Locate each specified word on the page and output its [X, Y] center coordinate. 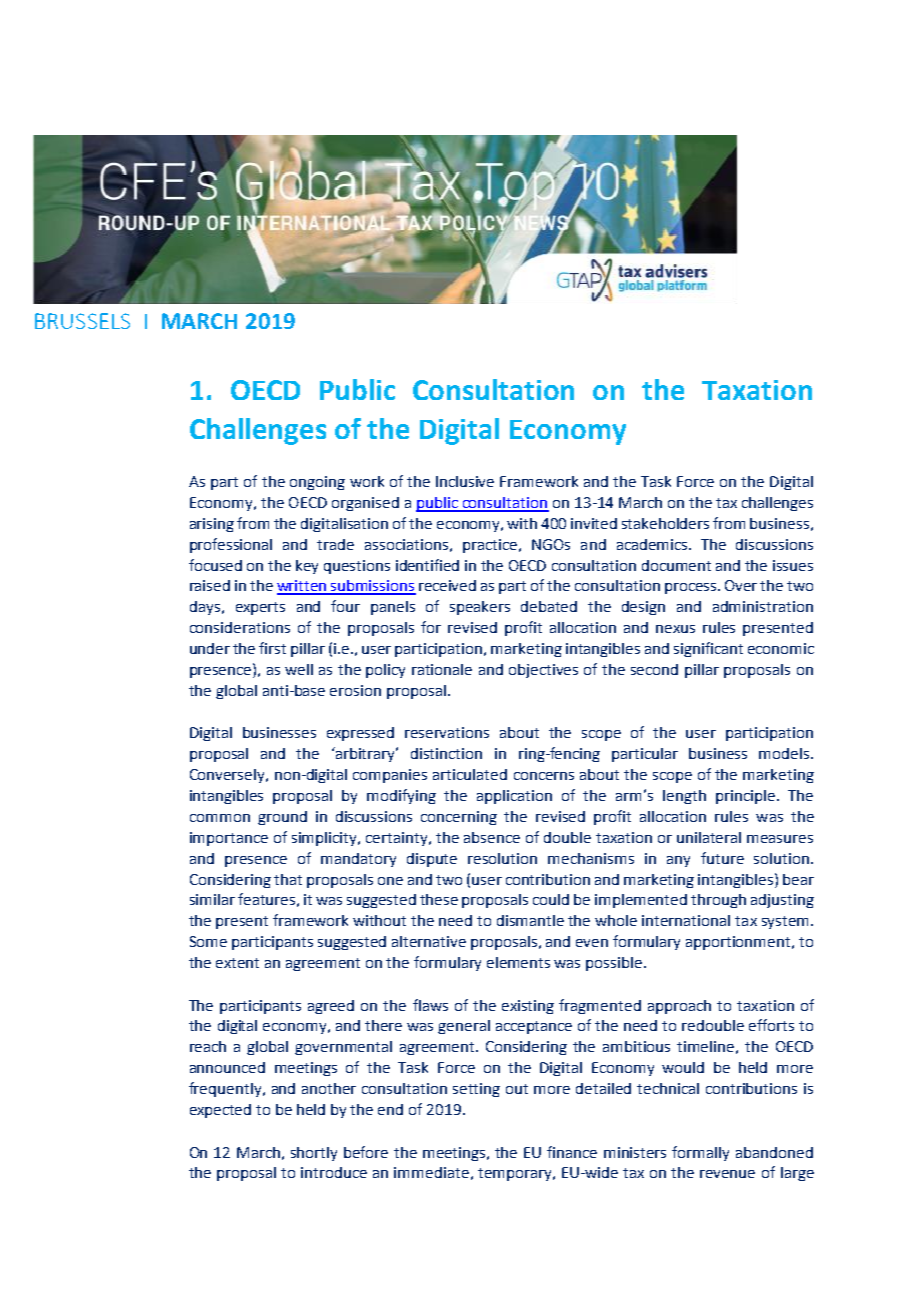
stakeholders [665, 523]
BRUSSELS [82, 321]
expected [220, 1111]
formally [700, 1153]
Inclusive [465, 481]
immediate [431, 1172]
